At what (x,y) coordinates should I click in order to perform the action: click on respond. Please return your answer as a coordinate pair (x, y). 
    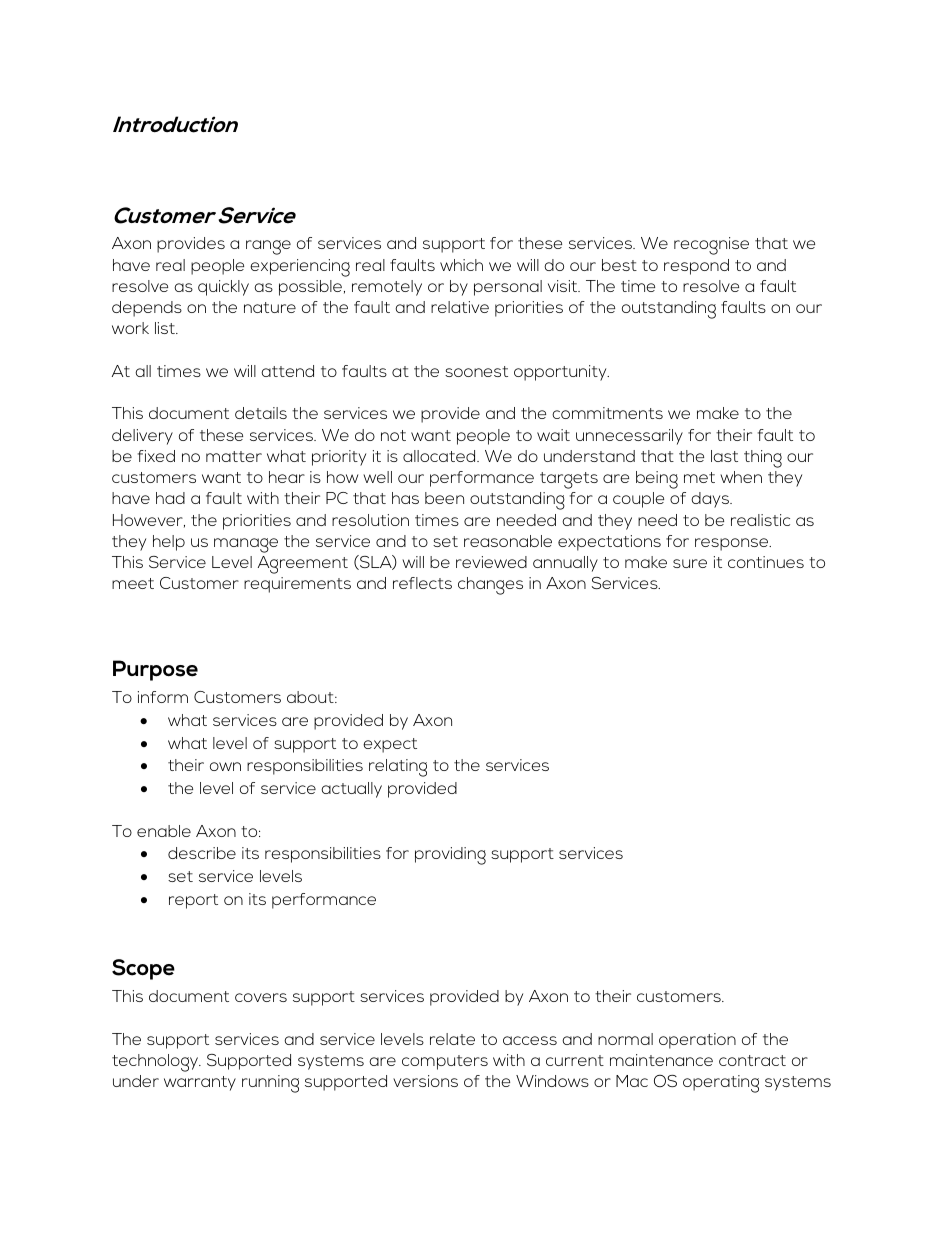
    Looking at the image, I should click on (696, 267).
